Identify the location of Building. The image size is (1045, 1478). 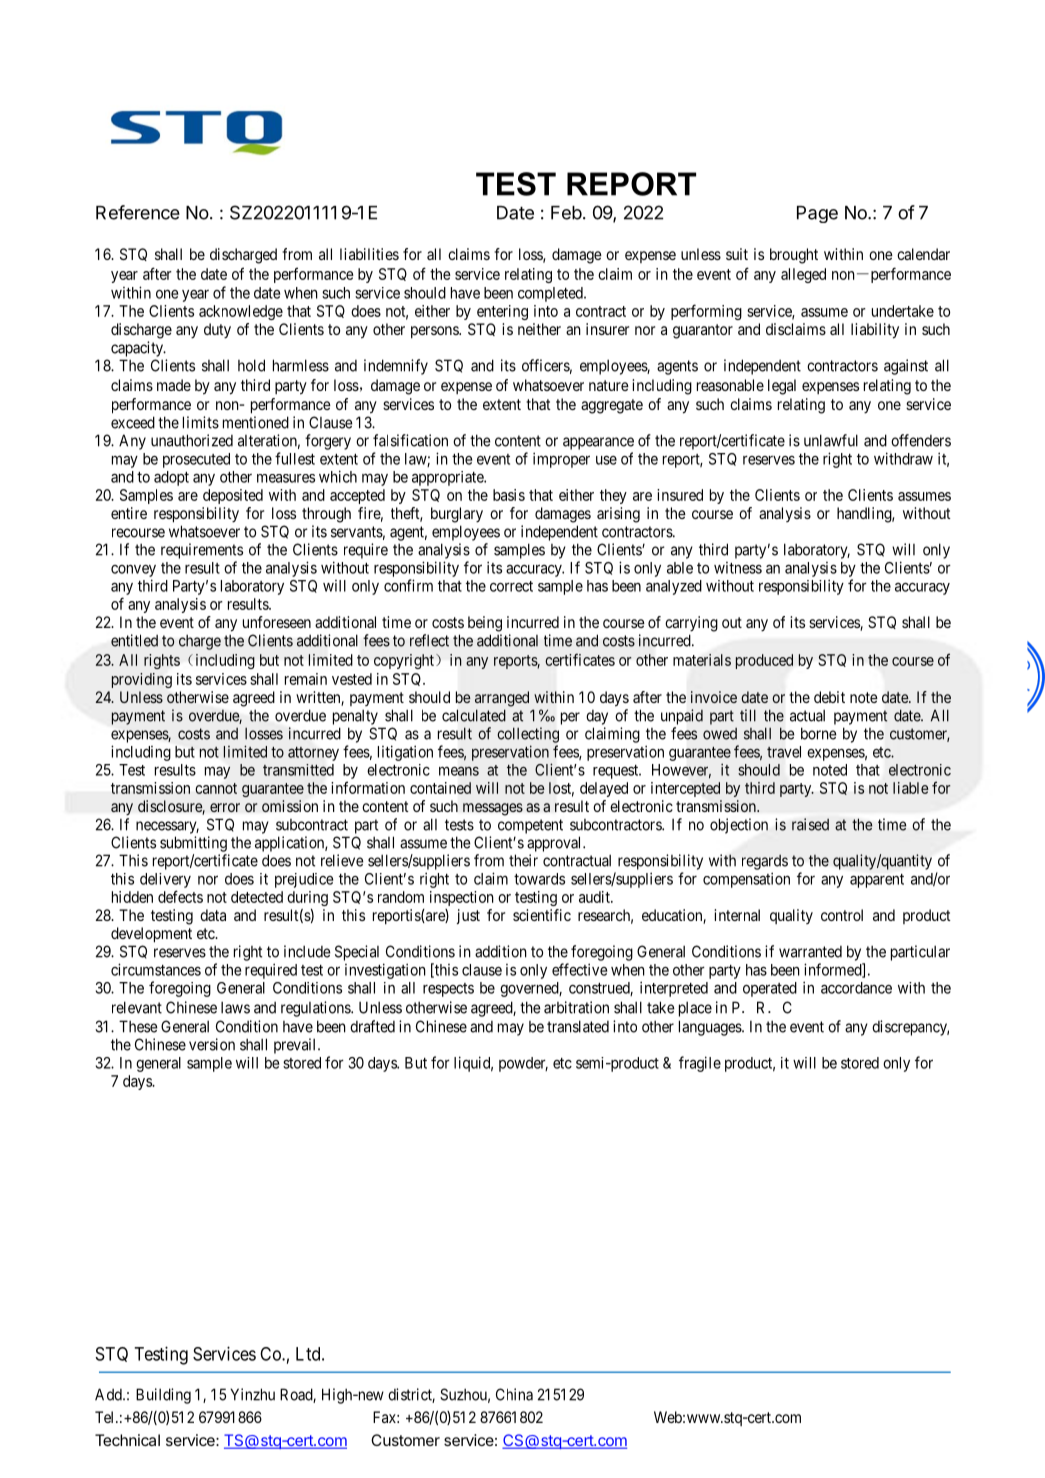
(163, 1396).
